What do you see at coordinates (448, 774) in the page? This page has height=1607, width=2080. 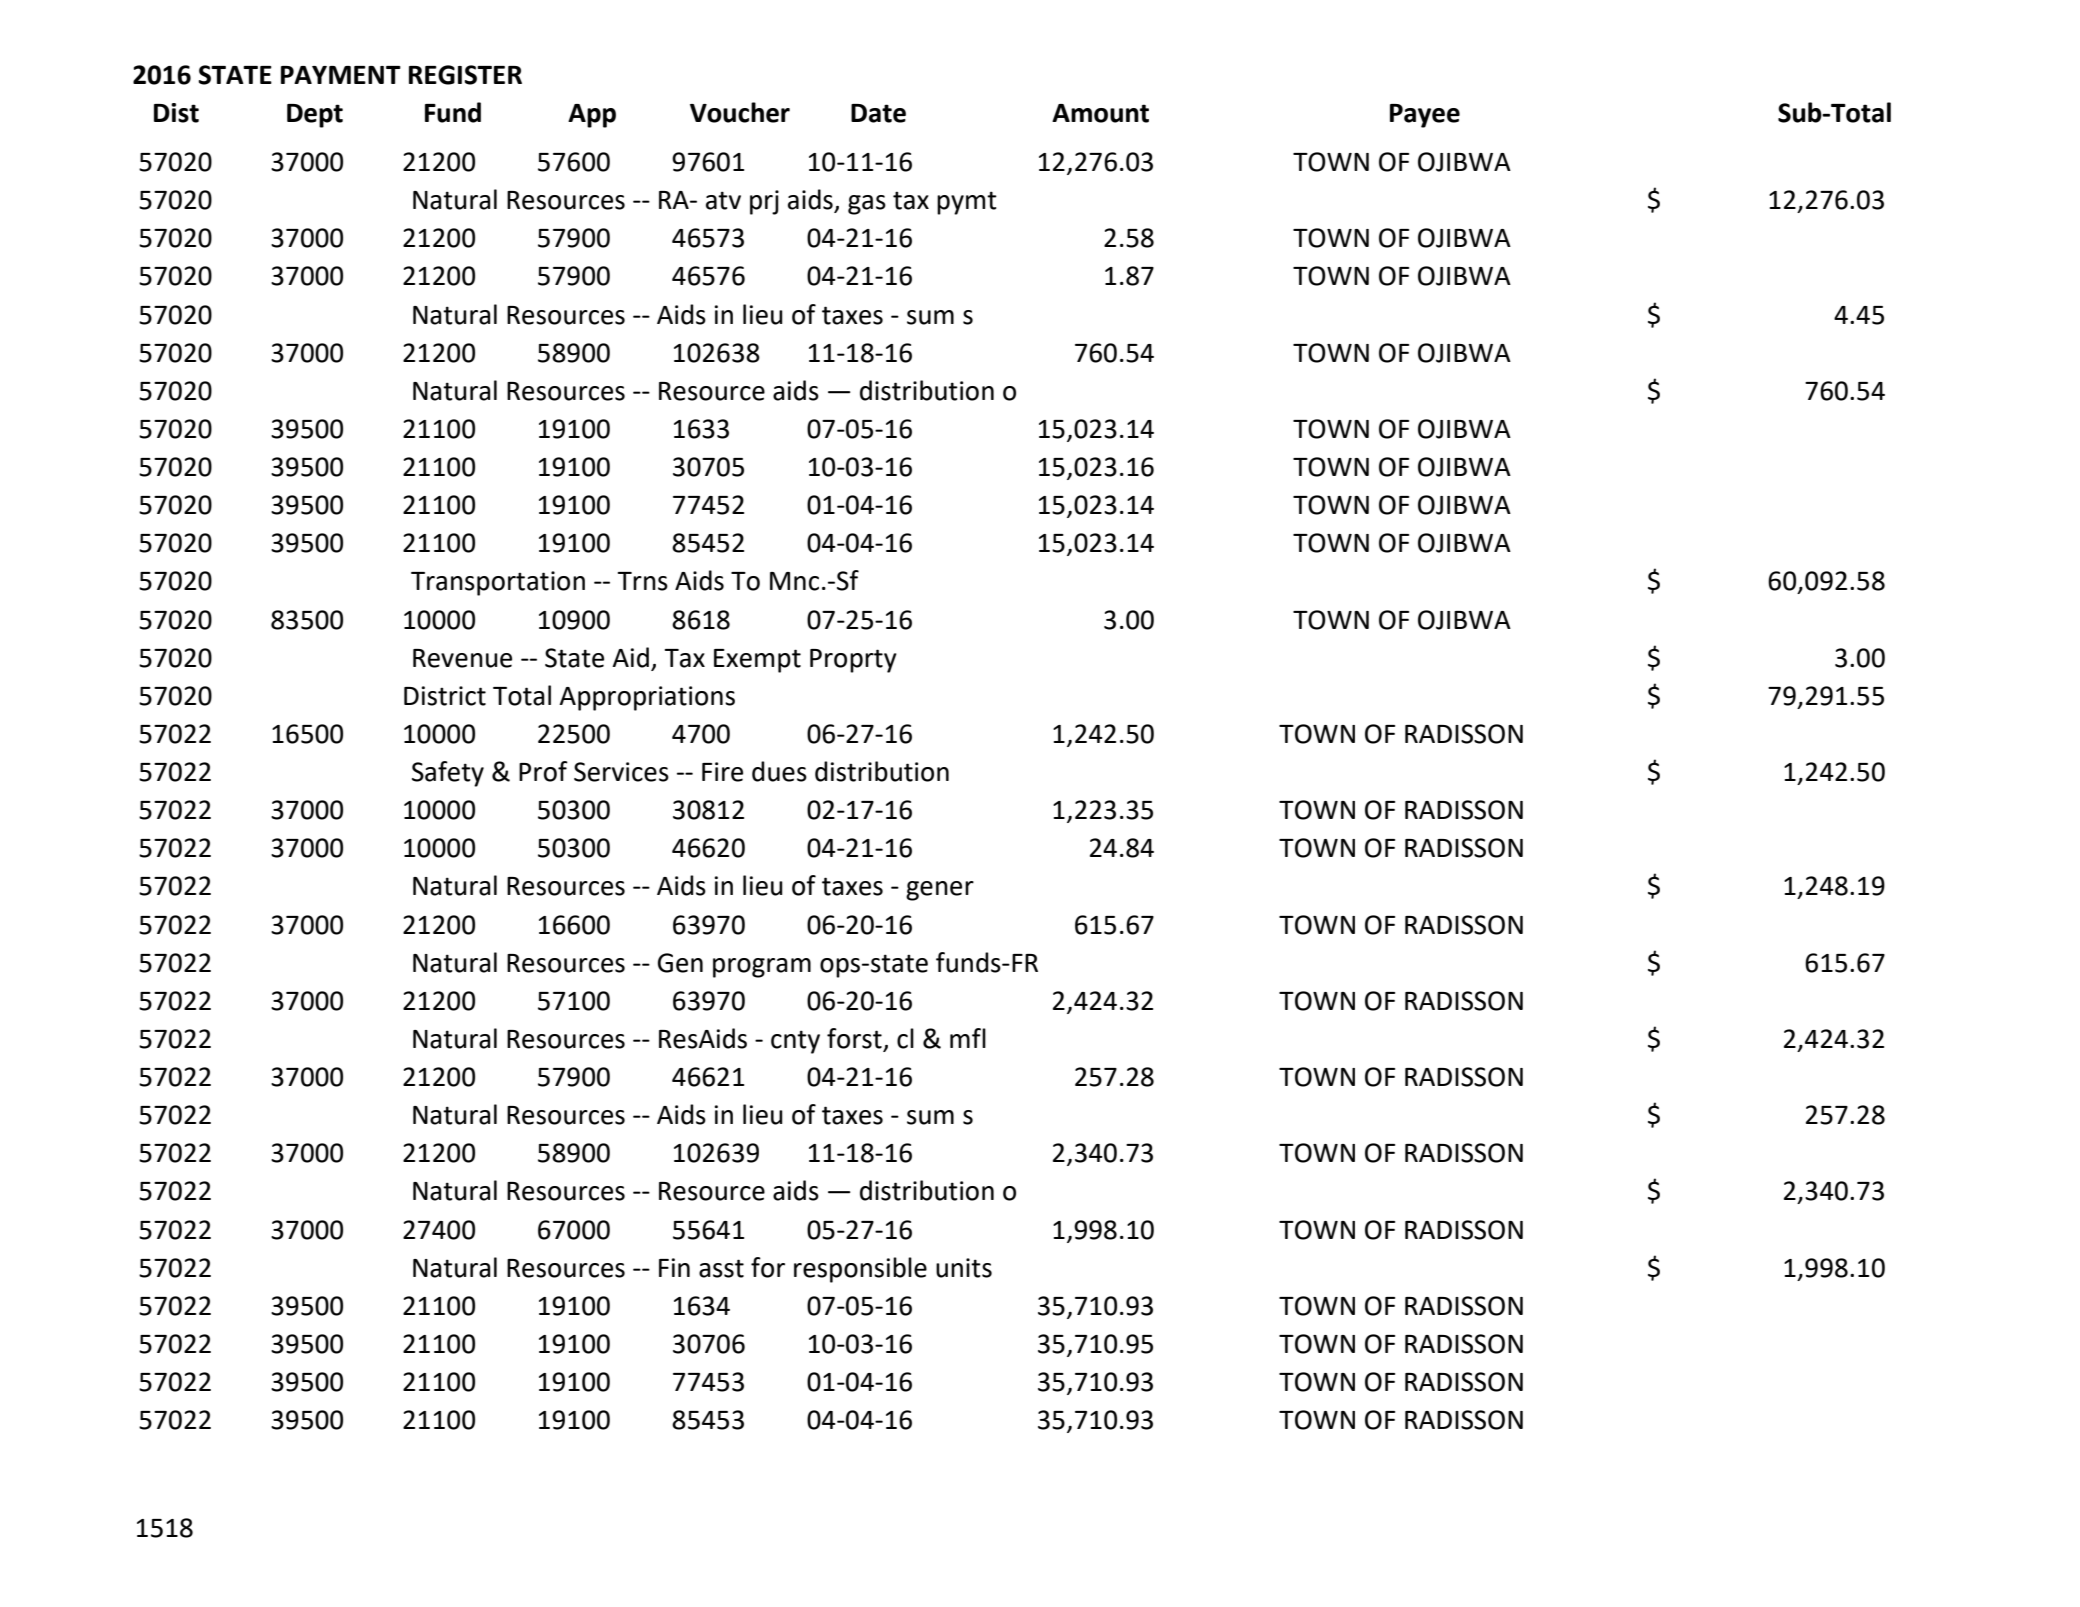 I see `Safety` at bounding box center [448, 774].
